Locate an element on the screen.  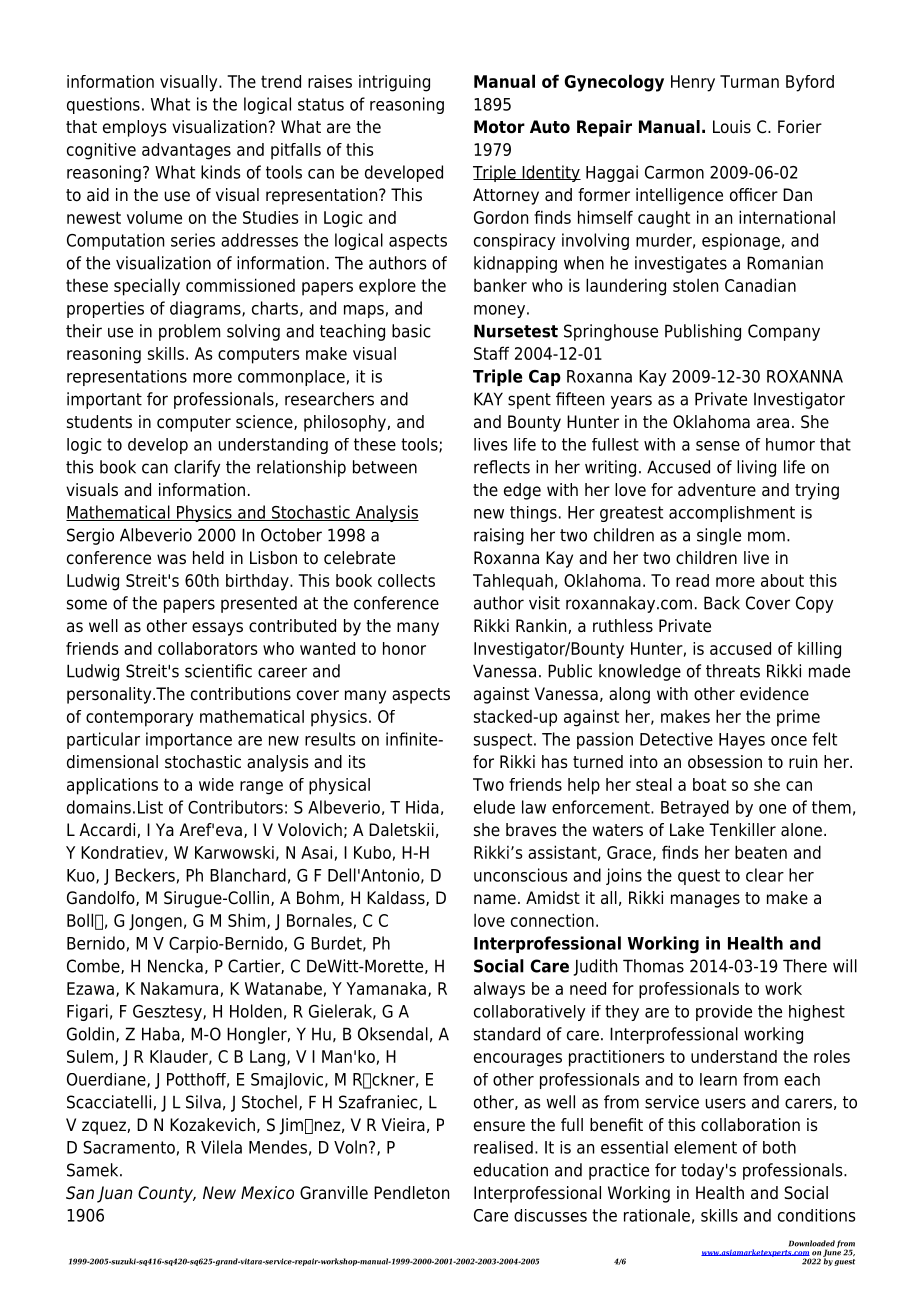
Nakamura is located at coordinates (179, 988).
